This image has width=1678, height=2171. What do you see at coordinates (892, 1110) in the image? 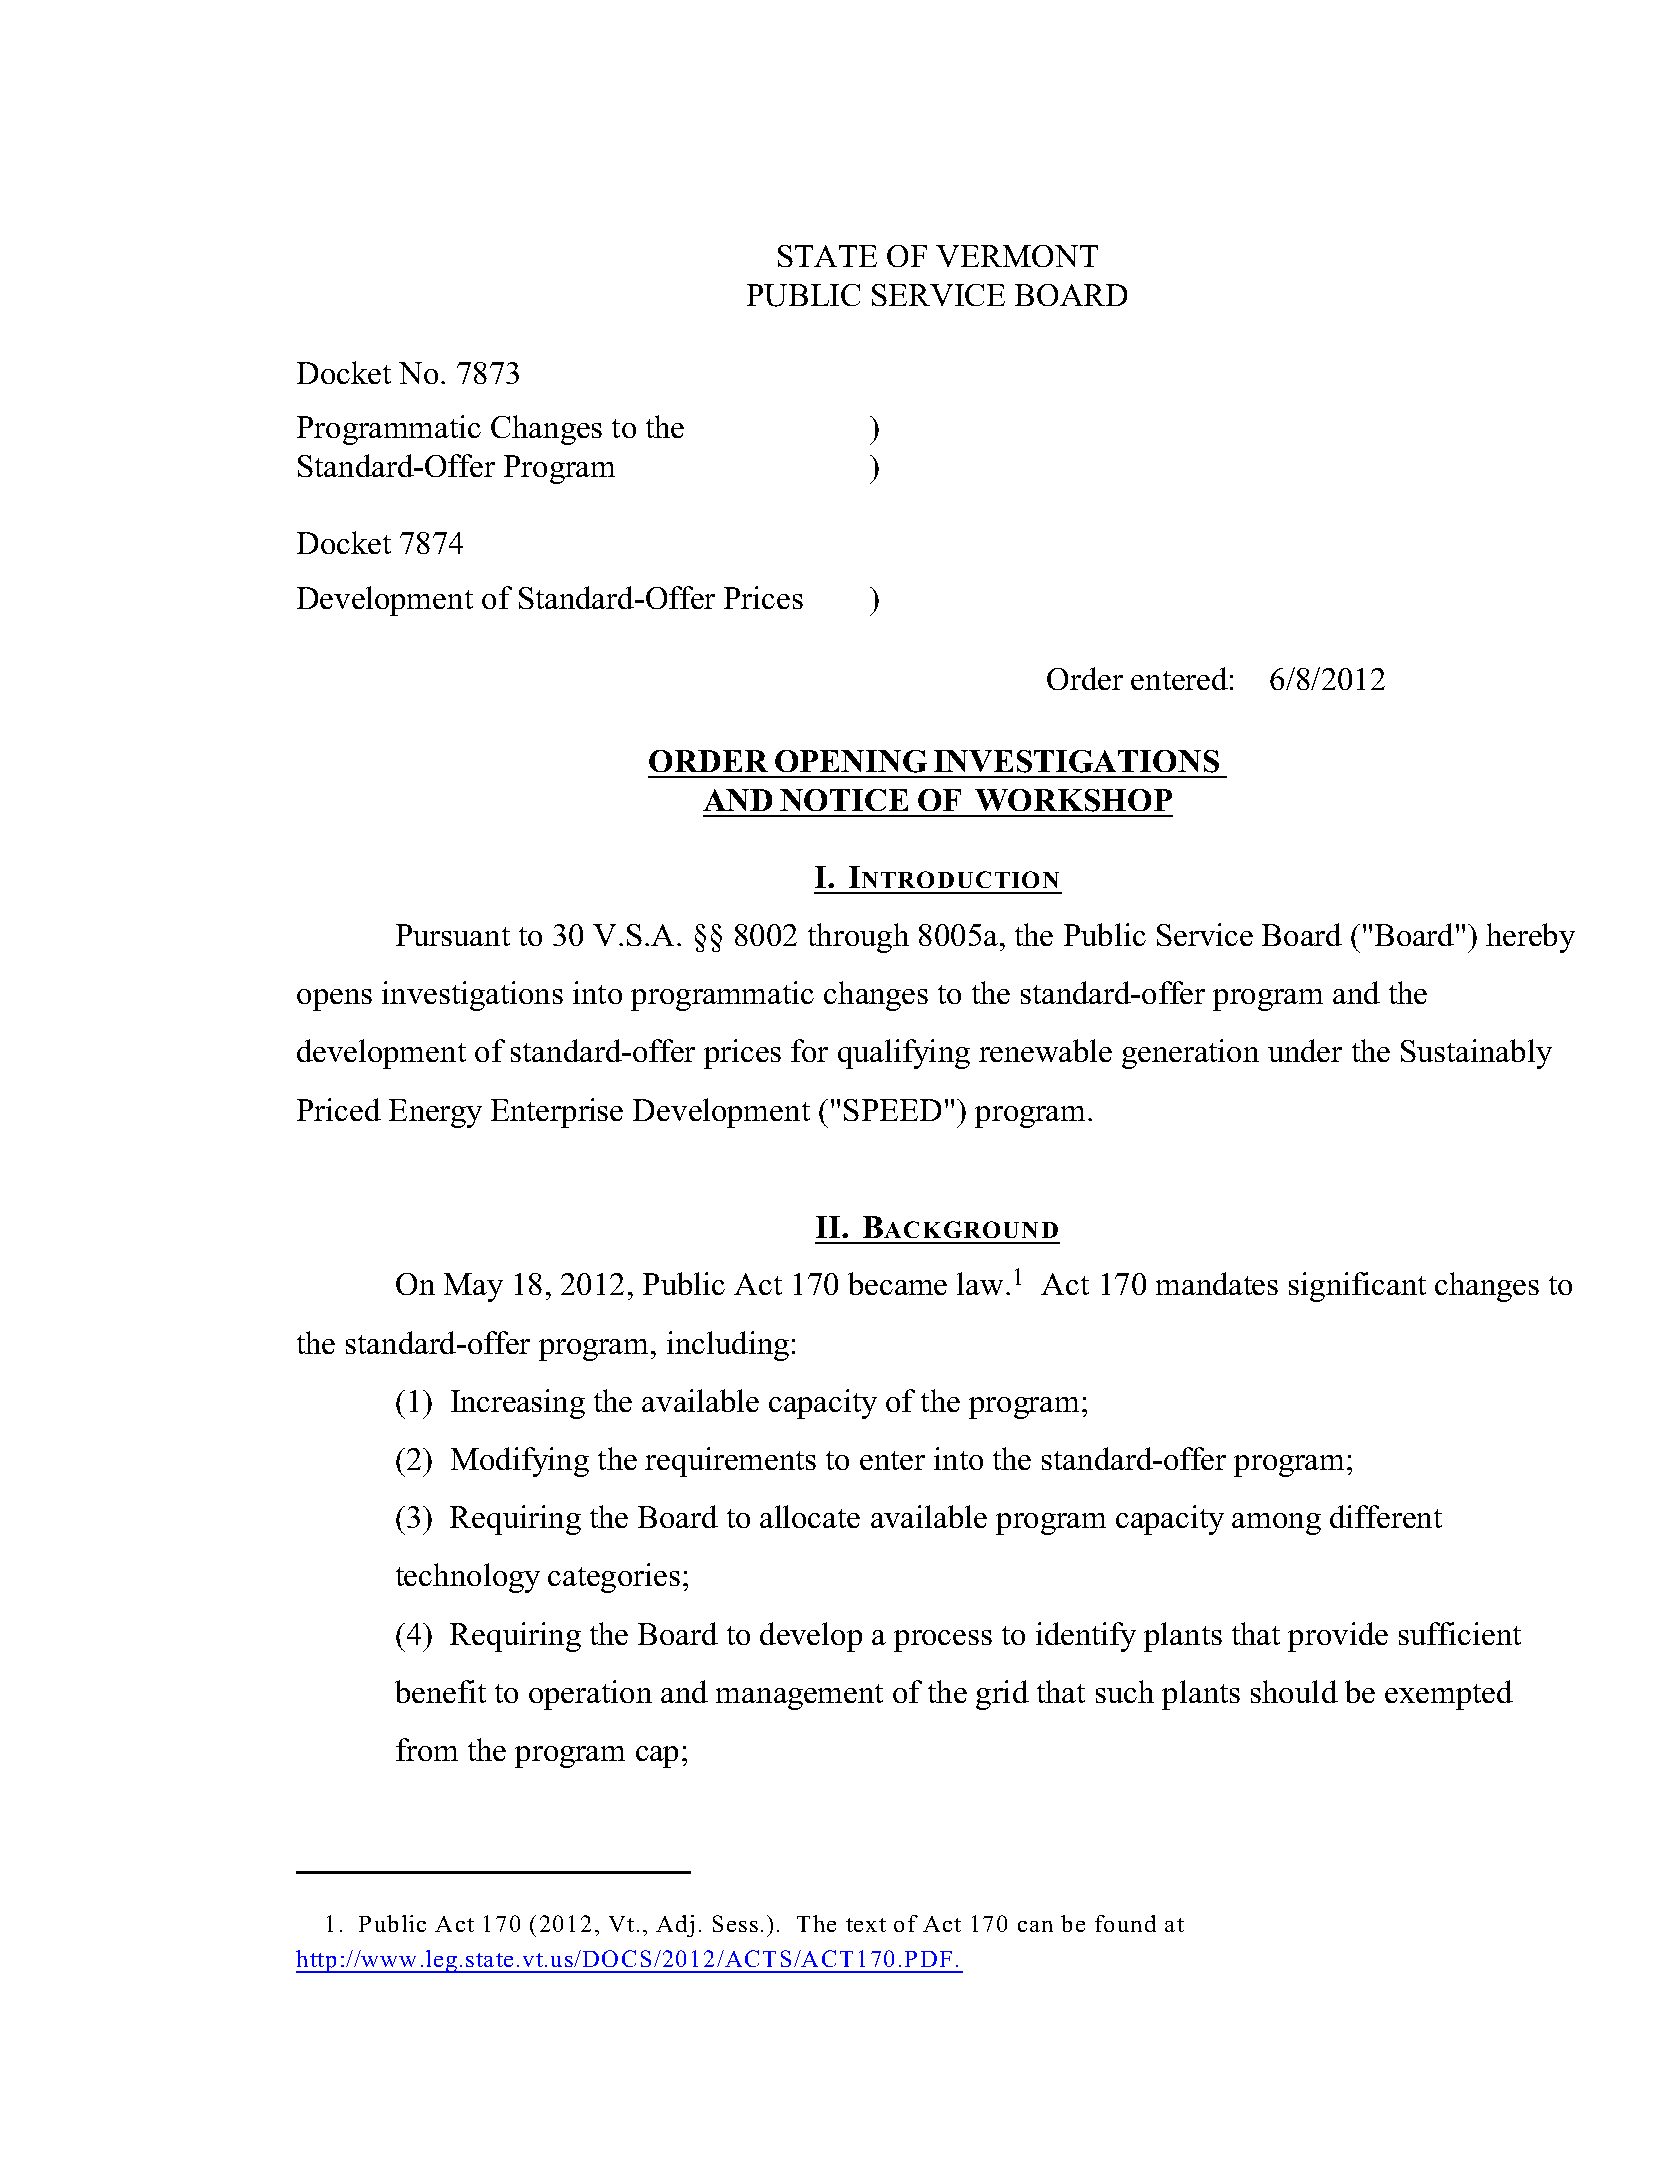
I see `SPEED` at bounding box center [892, 1110].
